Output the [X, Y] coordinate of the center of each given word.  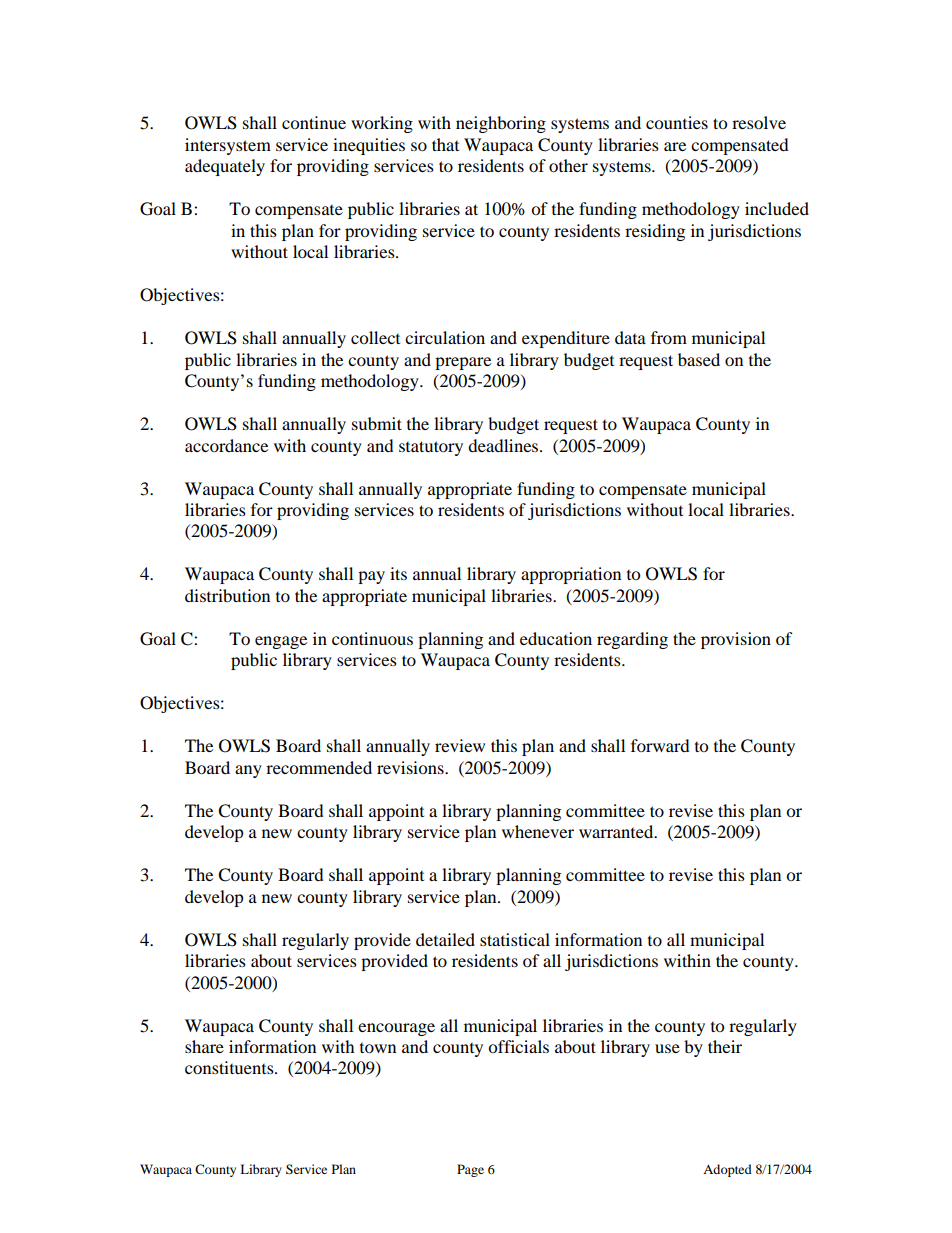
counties [677, 122]
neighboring [501, 124]
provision [736, 640]
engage [281, 642]
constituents [230, 1067]
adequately [225, 167]
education [556, 638]
